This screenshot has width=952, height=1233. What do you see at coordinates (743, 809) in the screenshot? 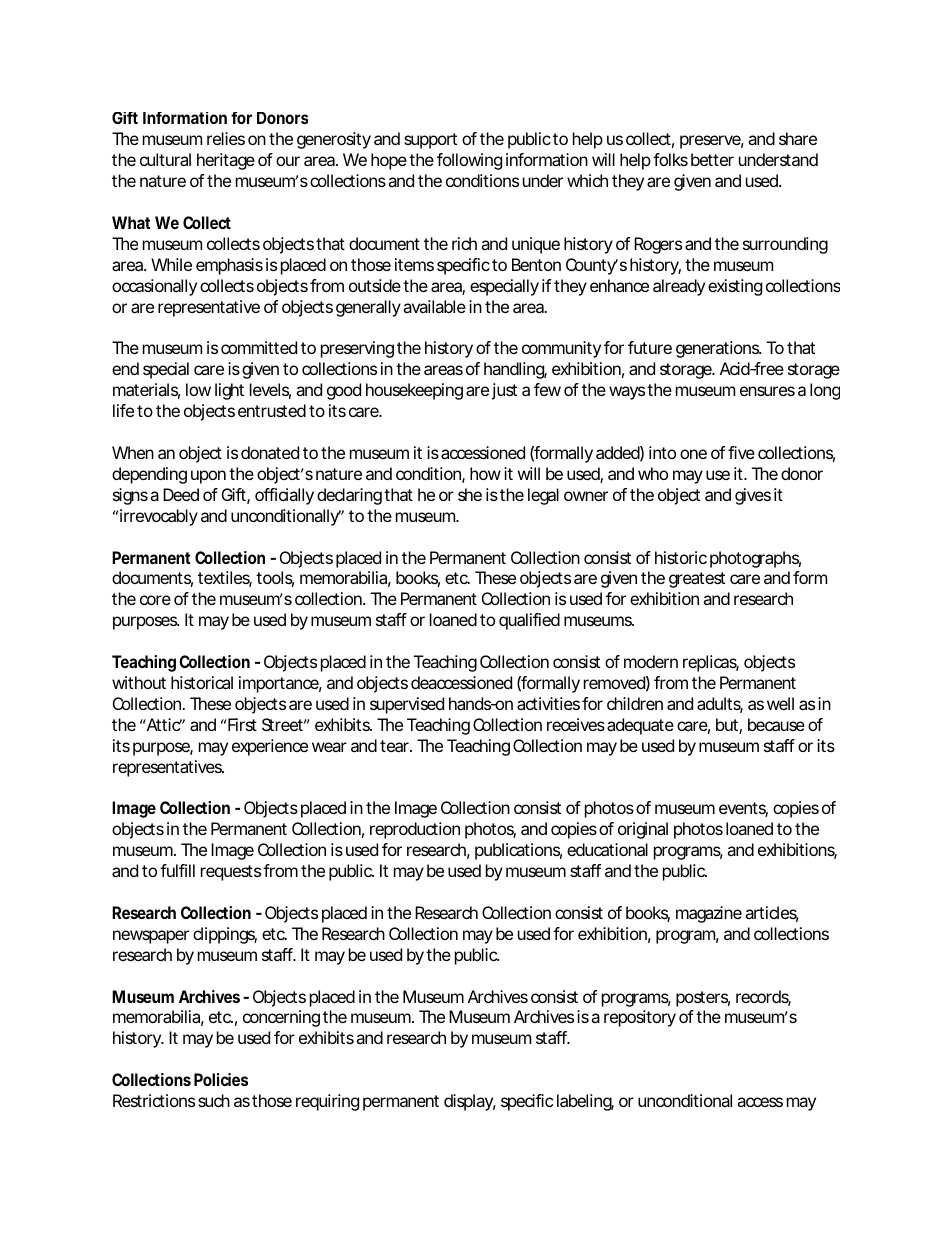
I see `events` at bounding box center [743, 809].
